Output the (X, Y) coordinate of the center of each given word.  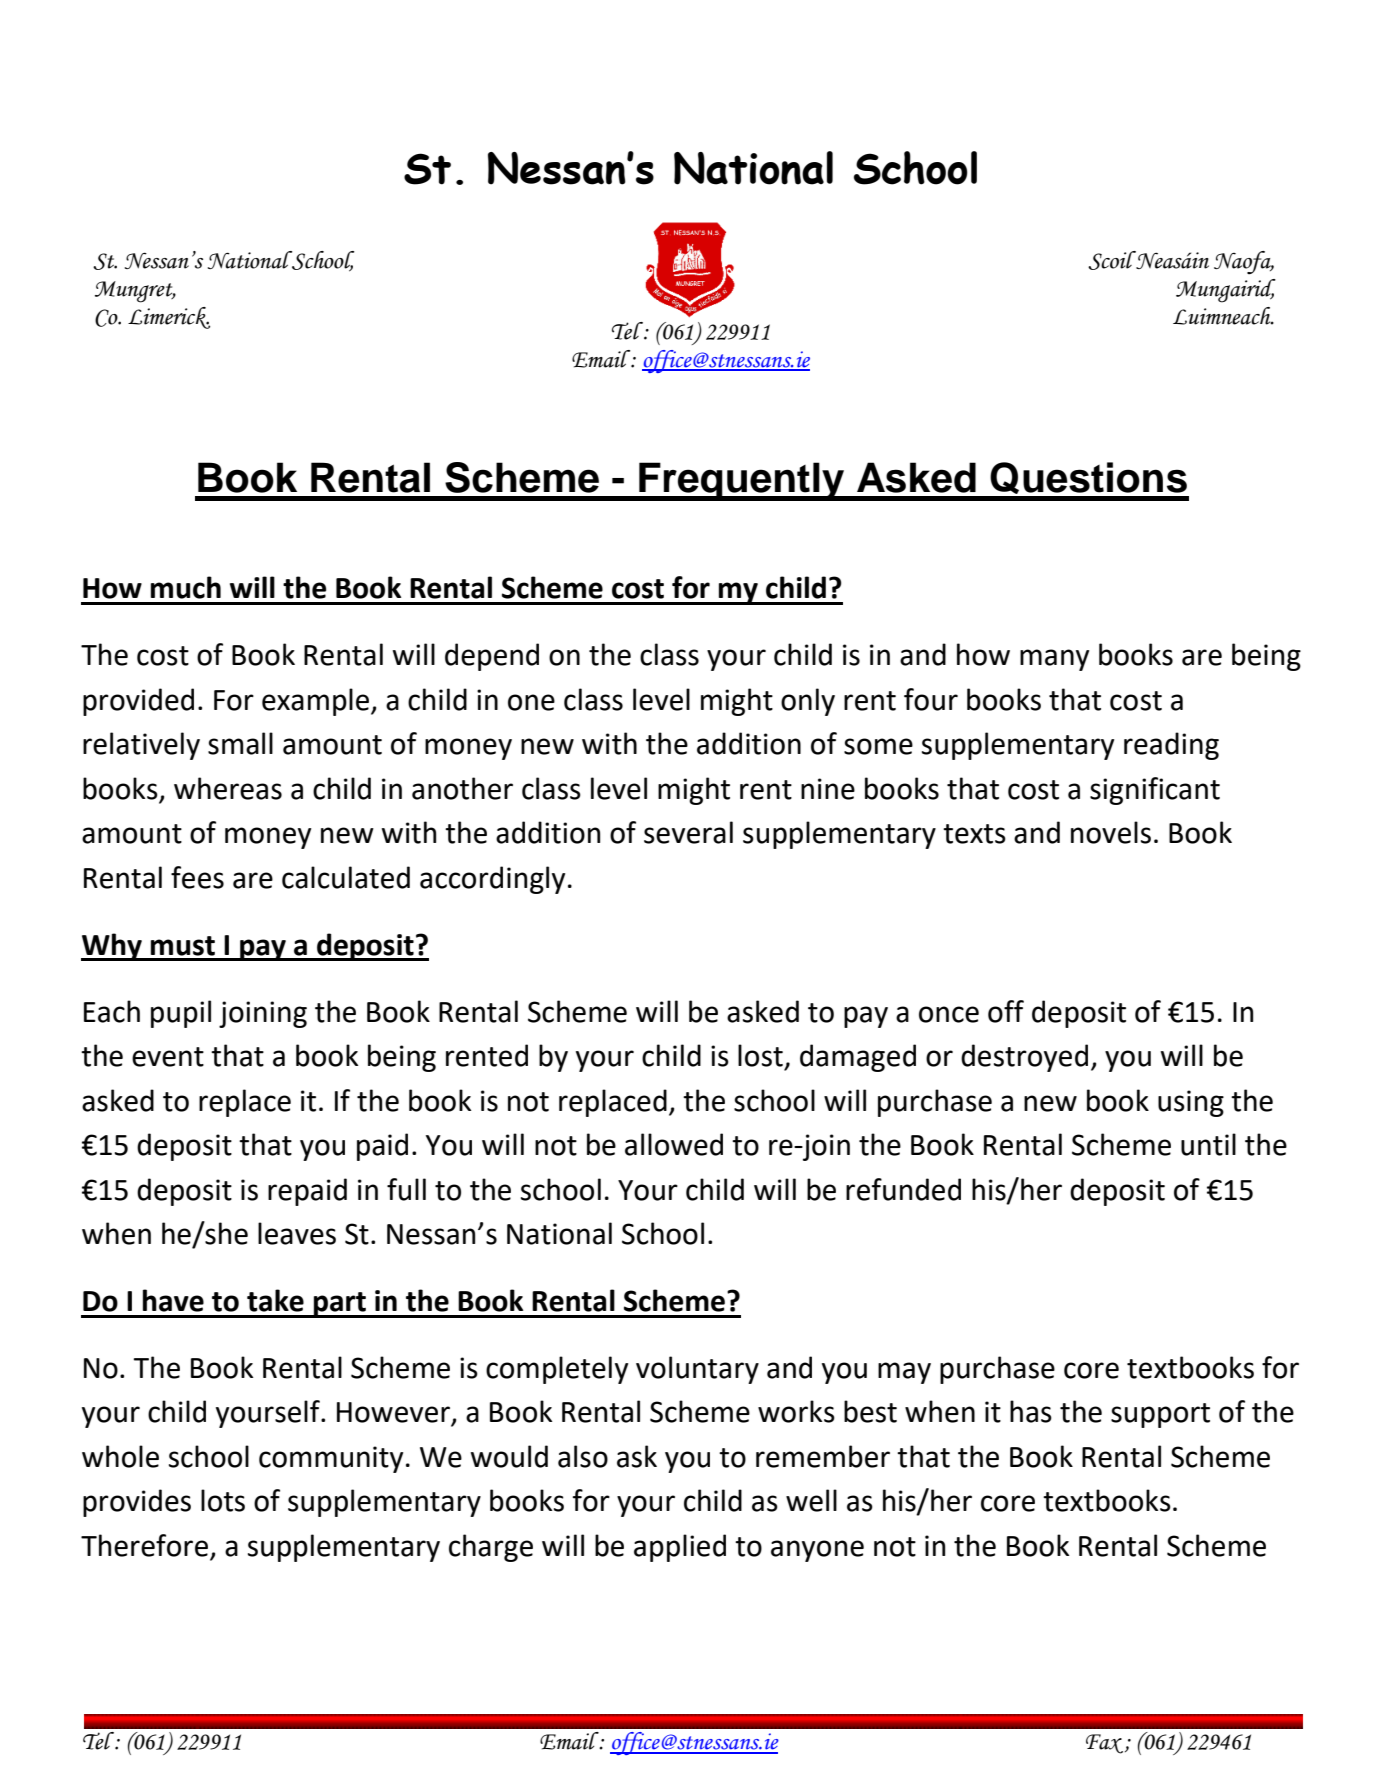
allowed (674, 1144)
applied (680, 1548)
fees (197, 877)
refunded (903, 1189)
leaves (297, 1233)
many (1054, 660)
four (931, 699)
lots (223, 1500)
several (688, 832)
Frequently (742, 481)
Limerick (169, 318)
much (186, 587)
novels (1111, 832)
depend (492, 657)
